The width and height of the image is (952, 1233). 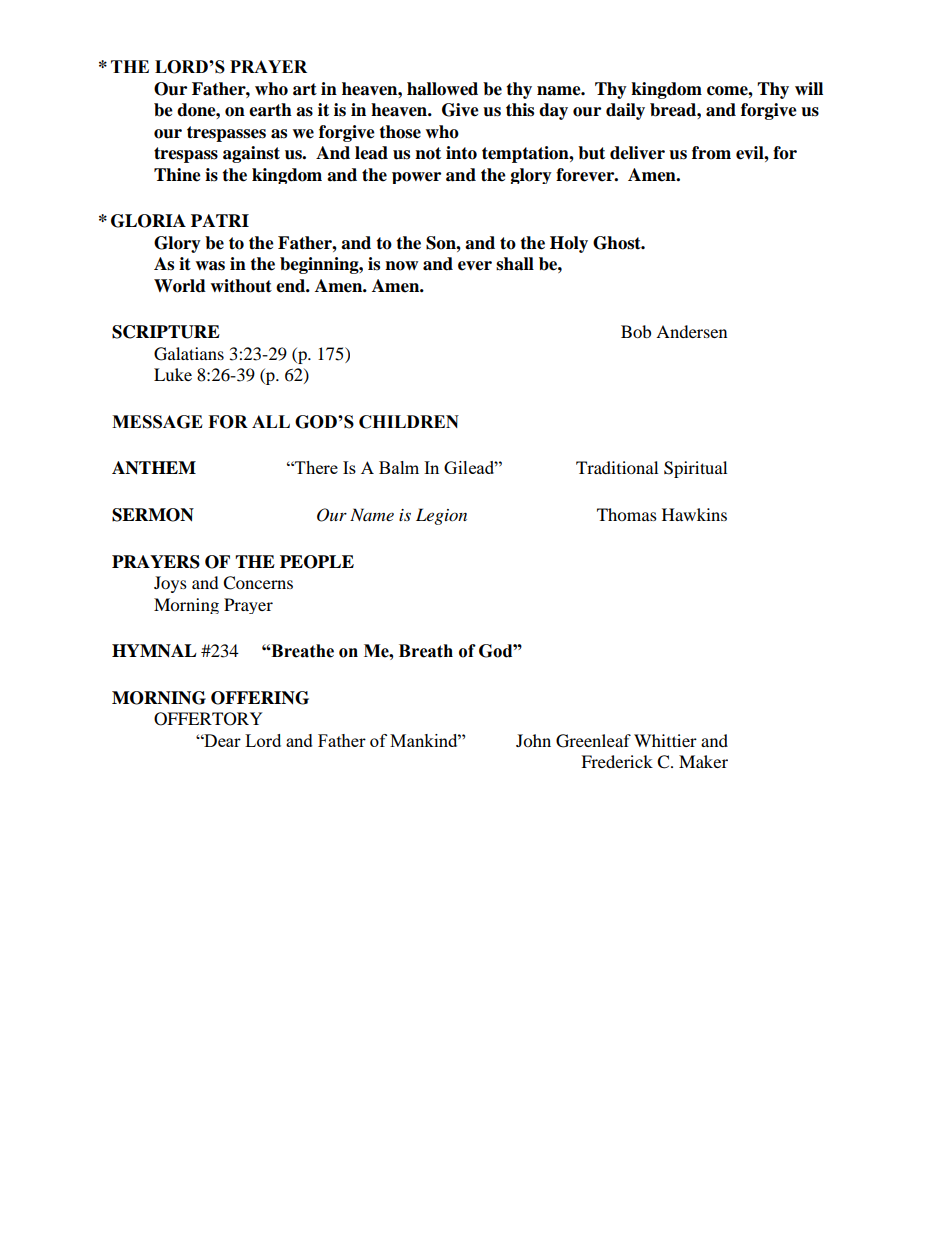 What do you see at coordinates (270, 110) in the image?
I see `earth` at bounding box center [270, 110].
